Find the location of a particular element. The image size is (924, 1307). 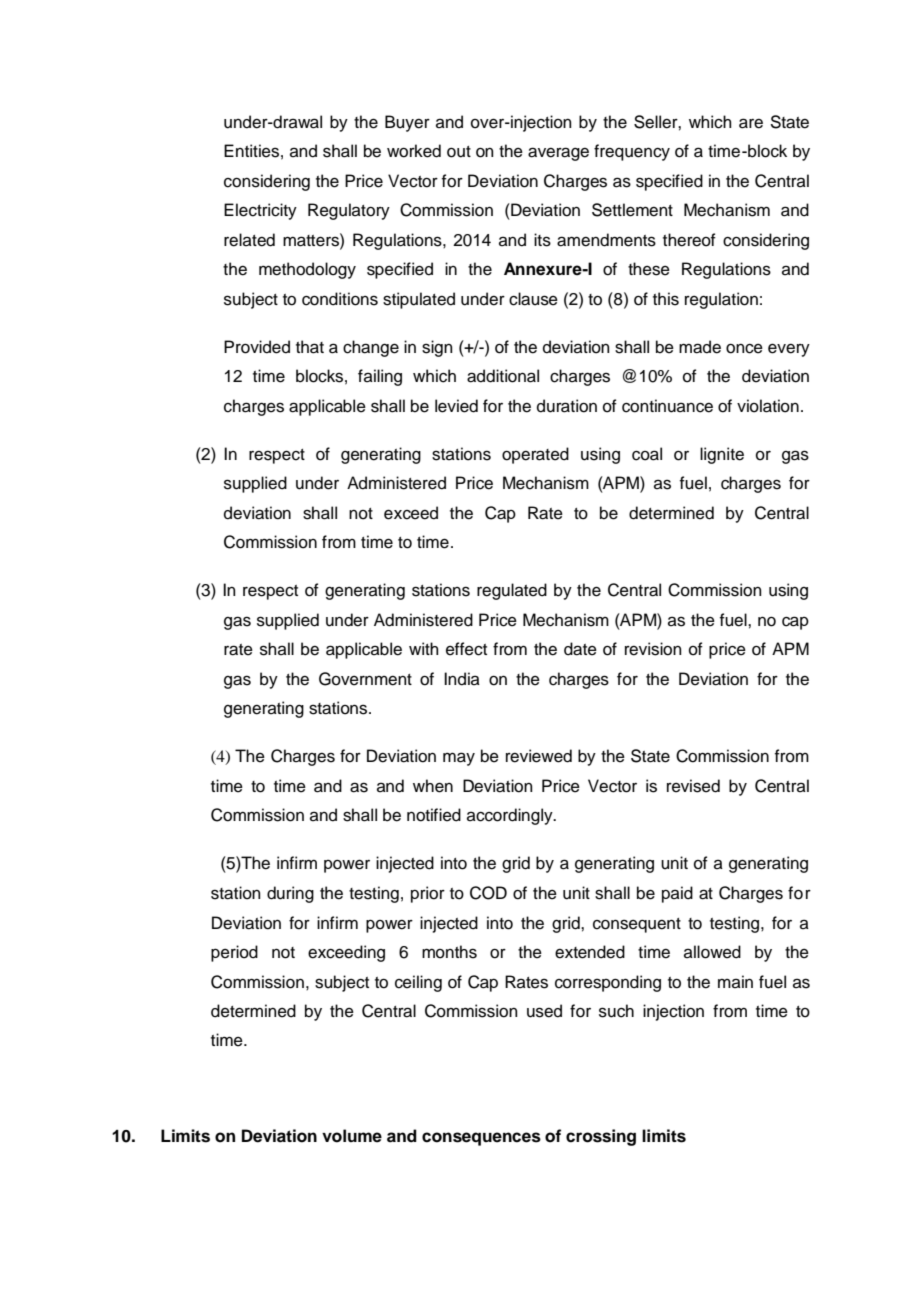

crossing is located at coordinates (601, 1137).
